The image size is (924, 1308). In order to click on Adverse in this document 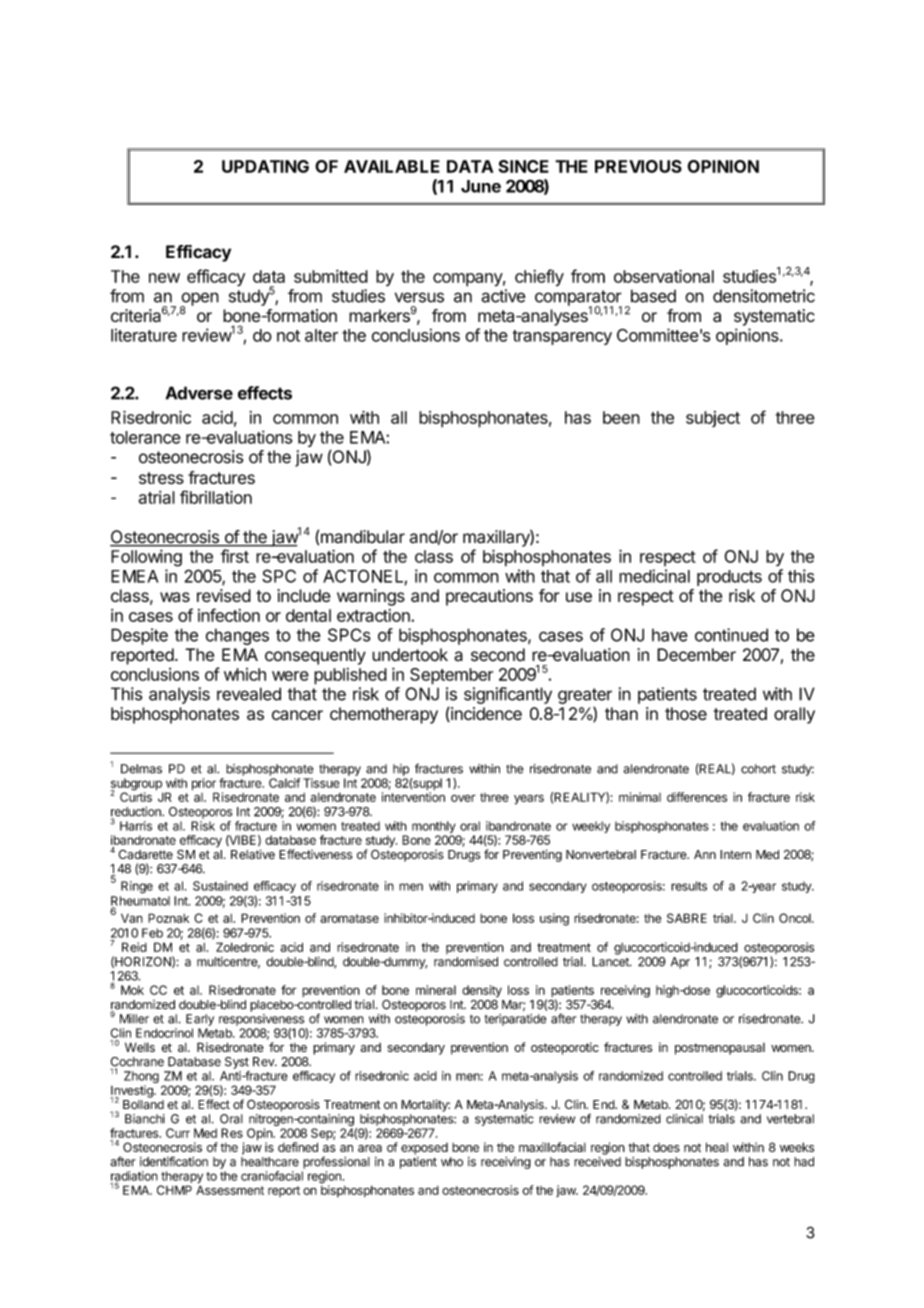, I will do `click(199, 393)`.
